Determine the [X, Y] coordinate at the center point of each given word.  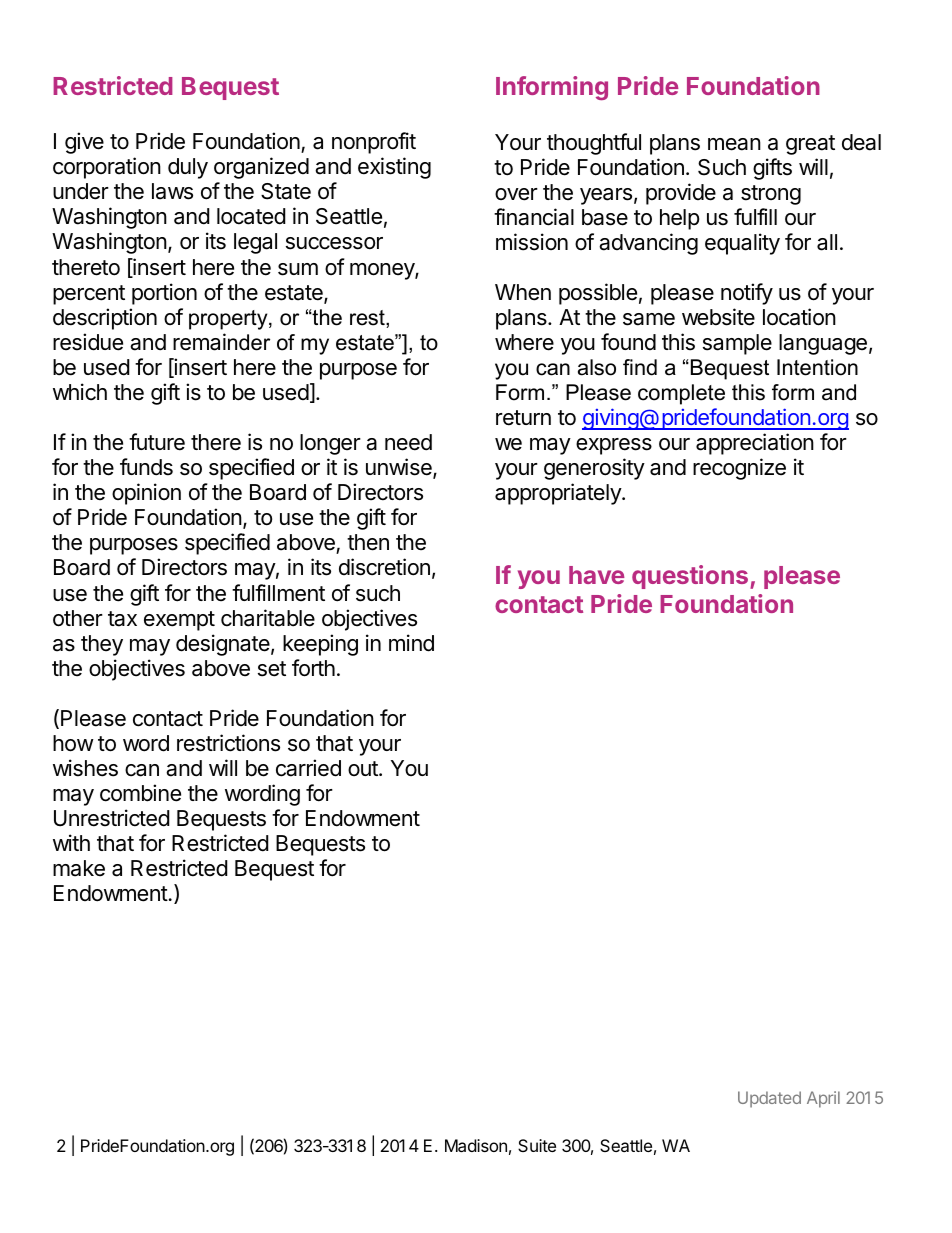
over [516, 194]
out [364, 768]
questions [691, 577]
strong [771, 195]
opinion [146, 494]
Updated [769, 1099]
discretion [384, 567]
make [79, 868]
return [523, 418]
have [597, 575]
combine [140, 793]
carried [308, 768]
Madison [476, 1145]
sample [737, 344]
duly [188, 168]
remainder [221, 342]
